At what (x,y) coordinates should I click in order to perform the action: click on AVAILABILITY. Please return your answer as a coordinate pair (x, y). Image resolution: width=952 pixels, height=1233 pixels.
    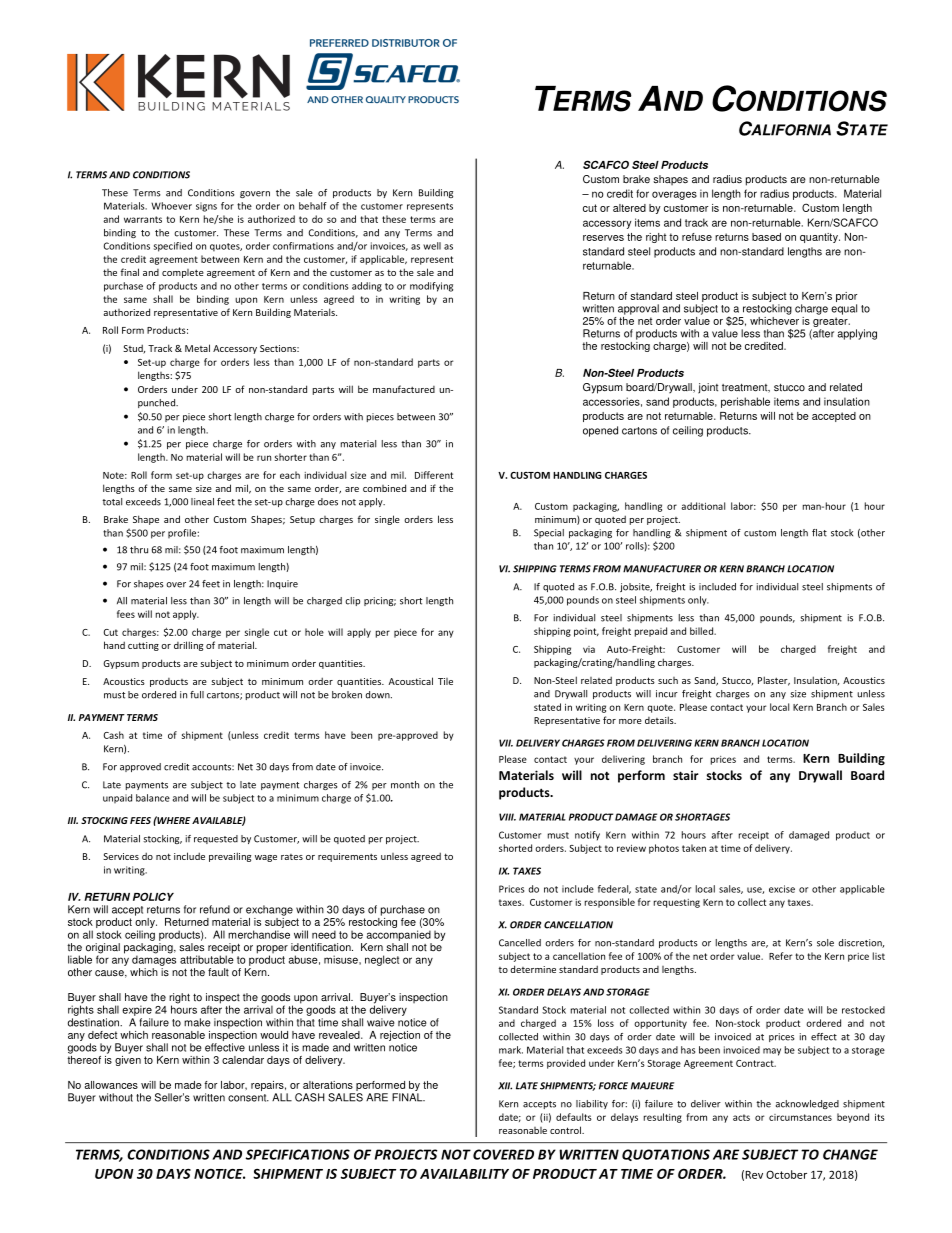
    Looking at the image, I should click on (464, 1174).
